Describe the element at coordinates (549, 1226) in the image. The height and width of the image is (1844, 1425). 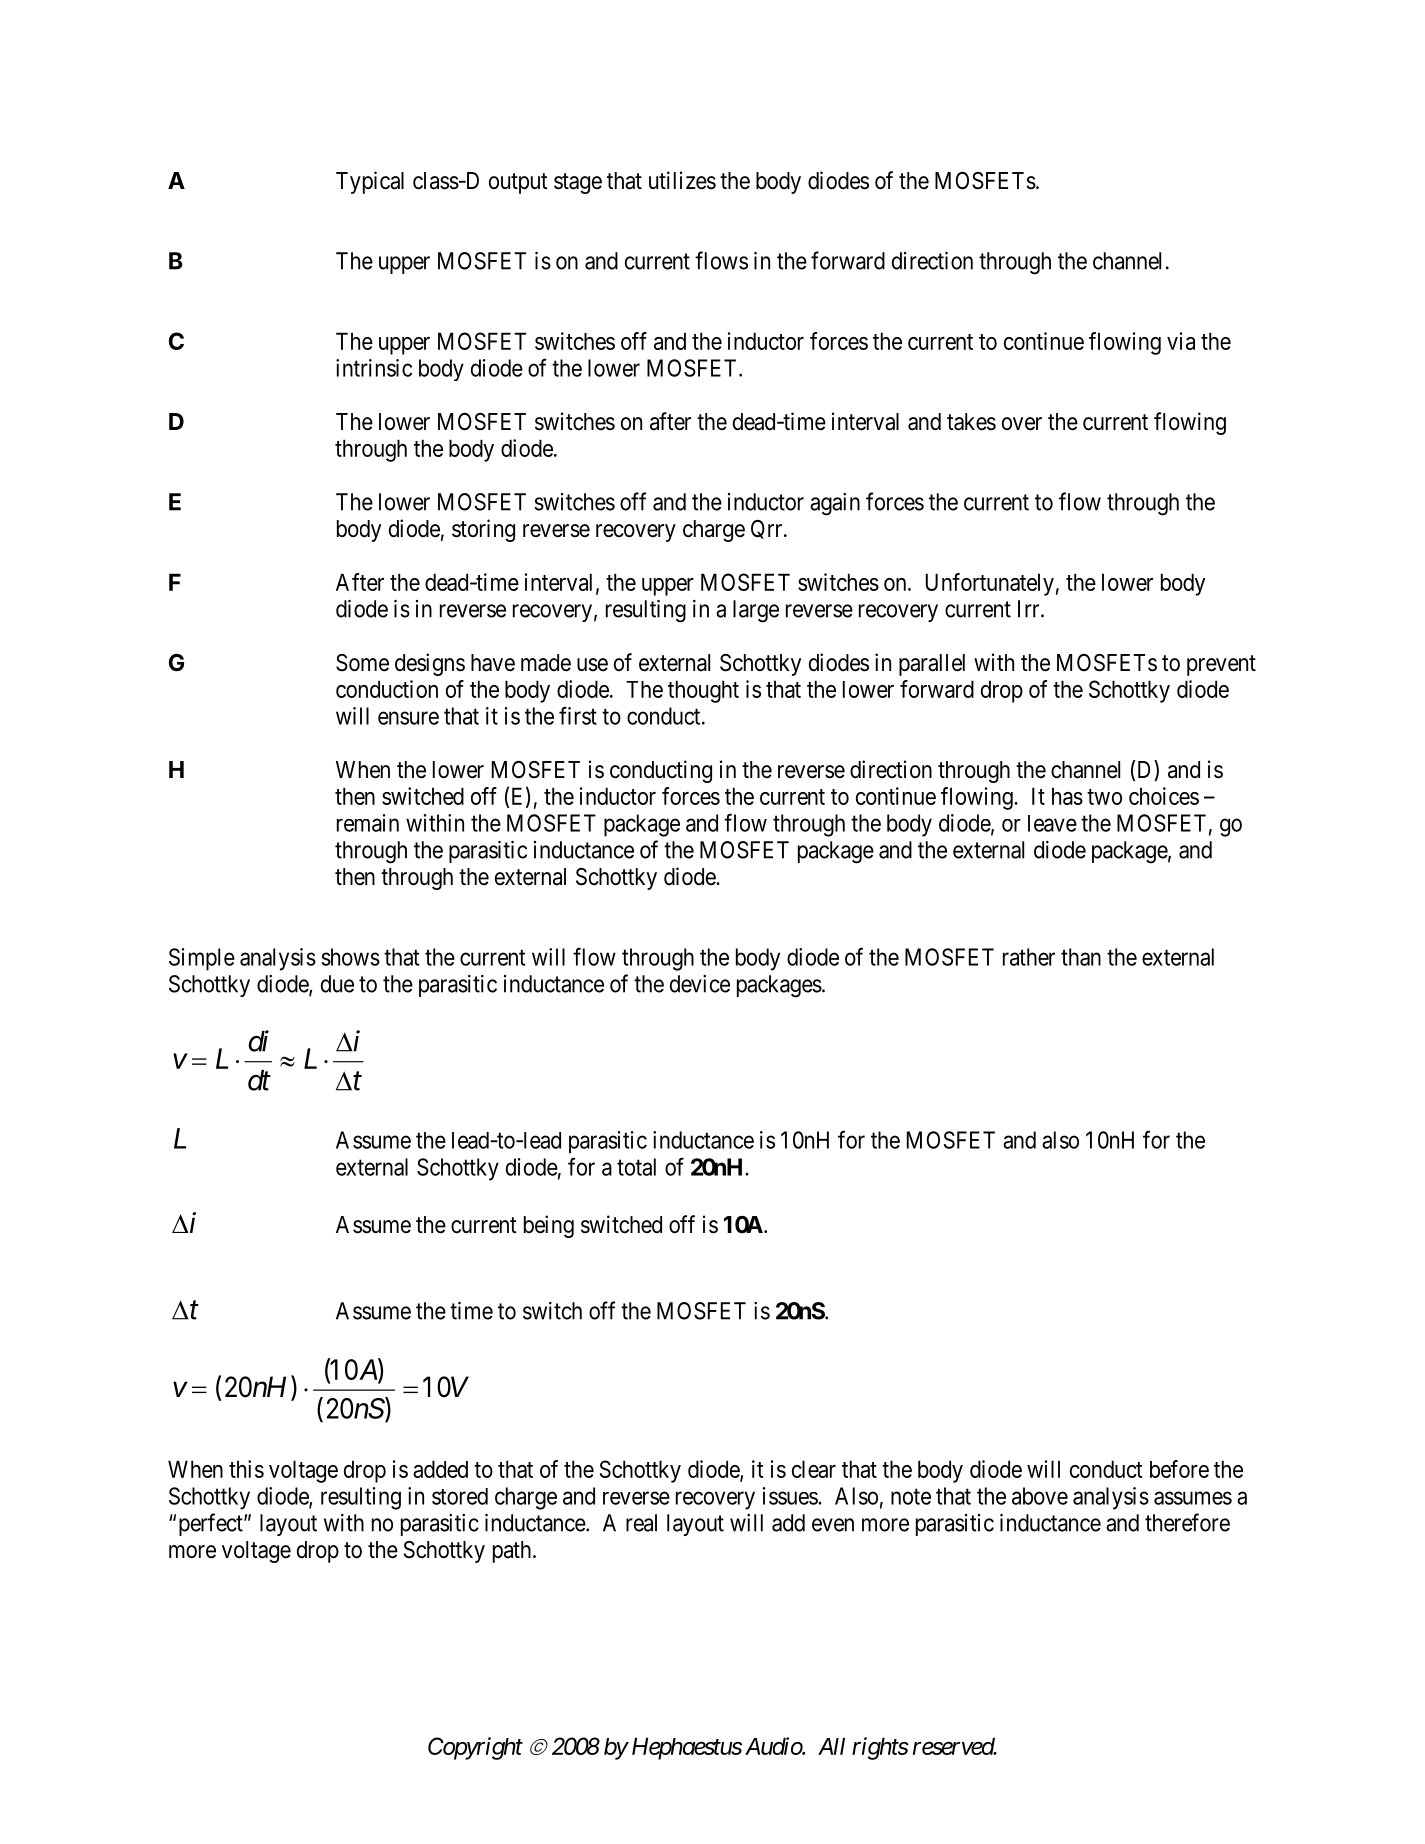
I see `being` at that location.
